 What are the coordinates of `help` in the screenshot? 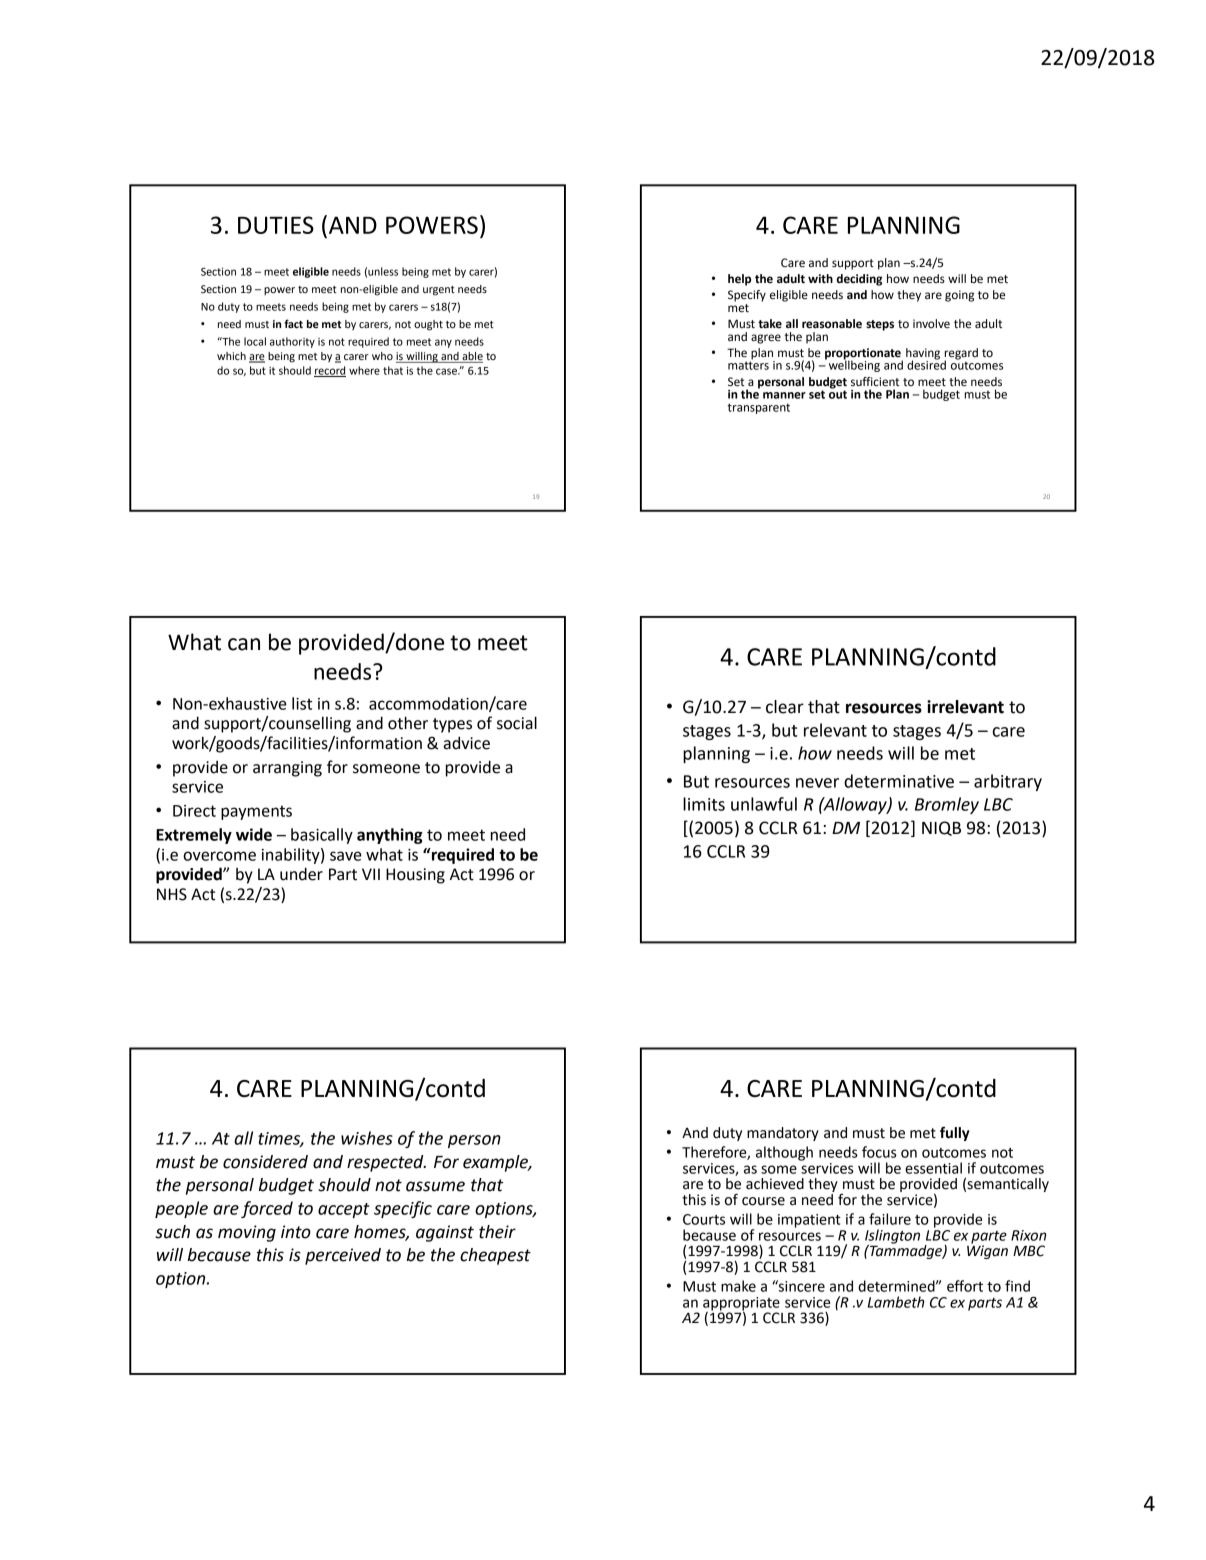 It's located at (739, 280).
